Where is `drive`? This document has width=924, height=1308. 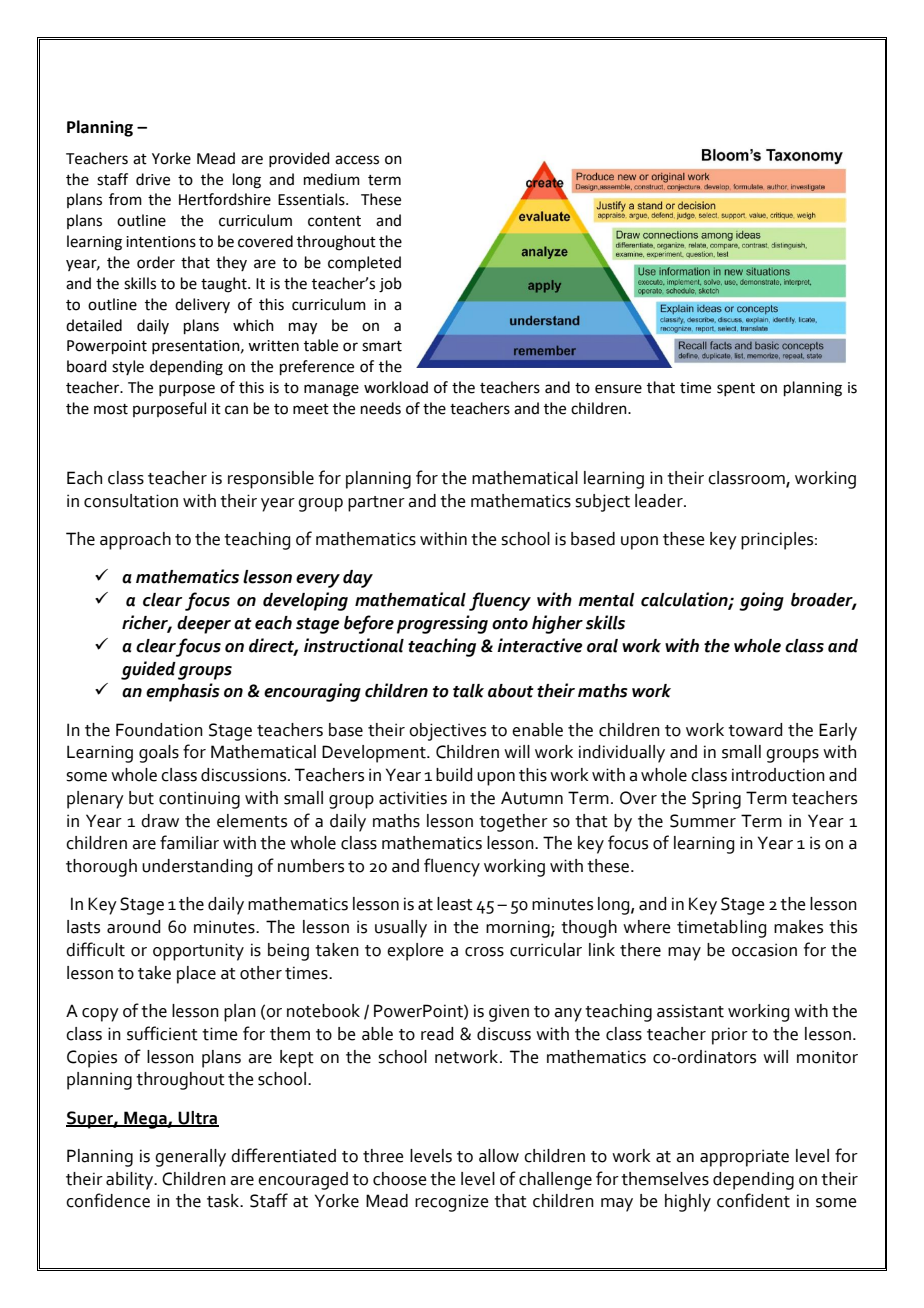
drive is located at coordinates (153, 179).
